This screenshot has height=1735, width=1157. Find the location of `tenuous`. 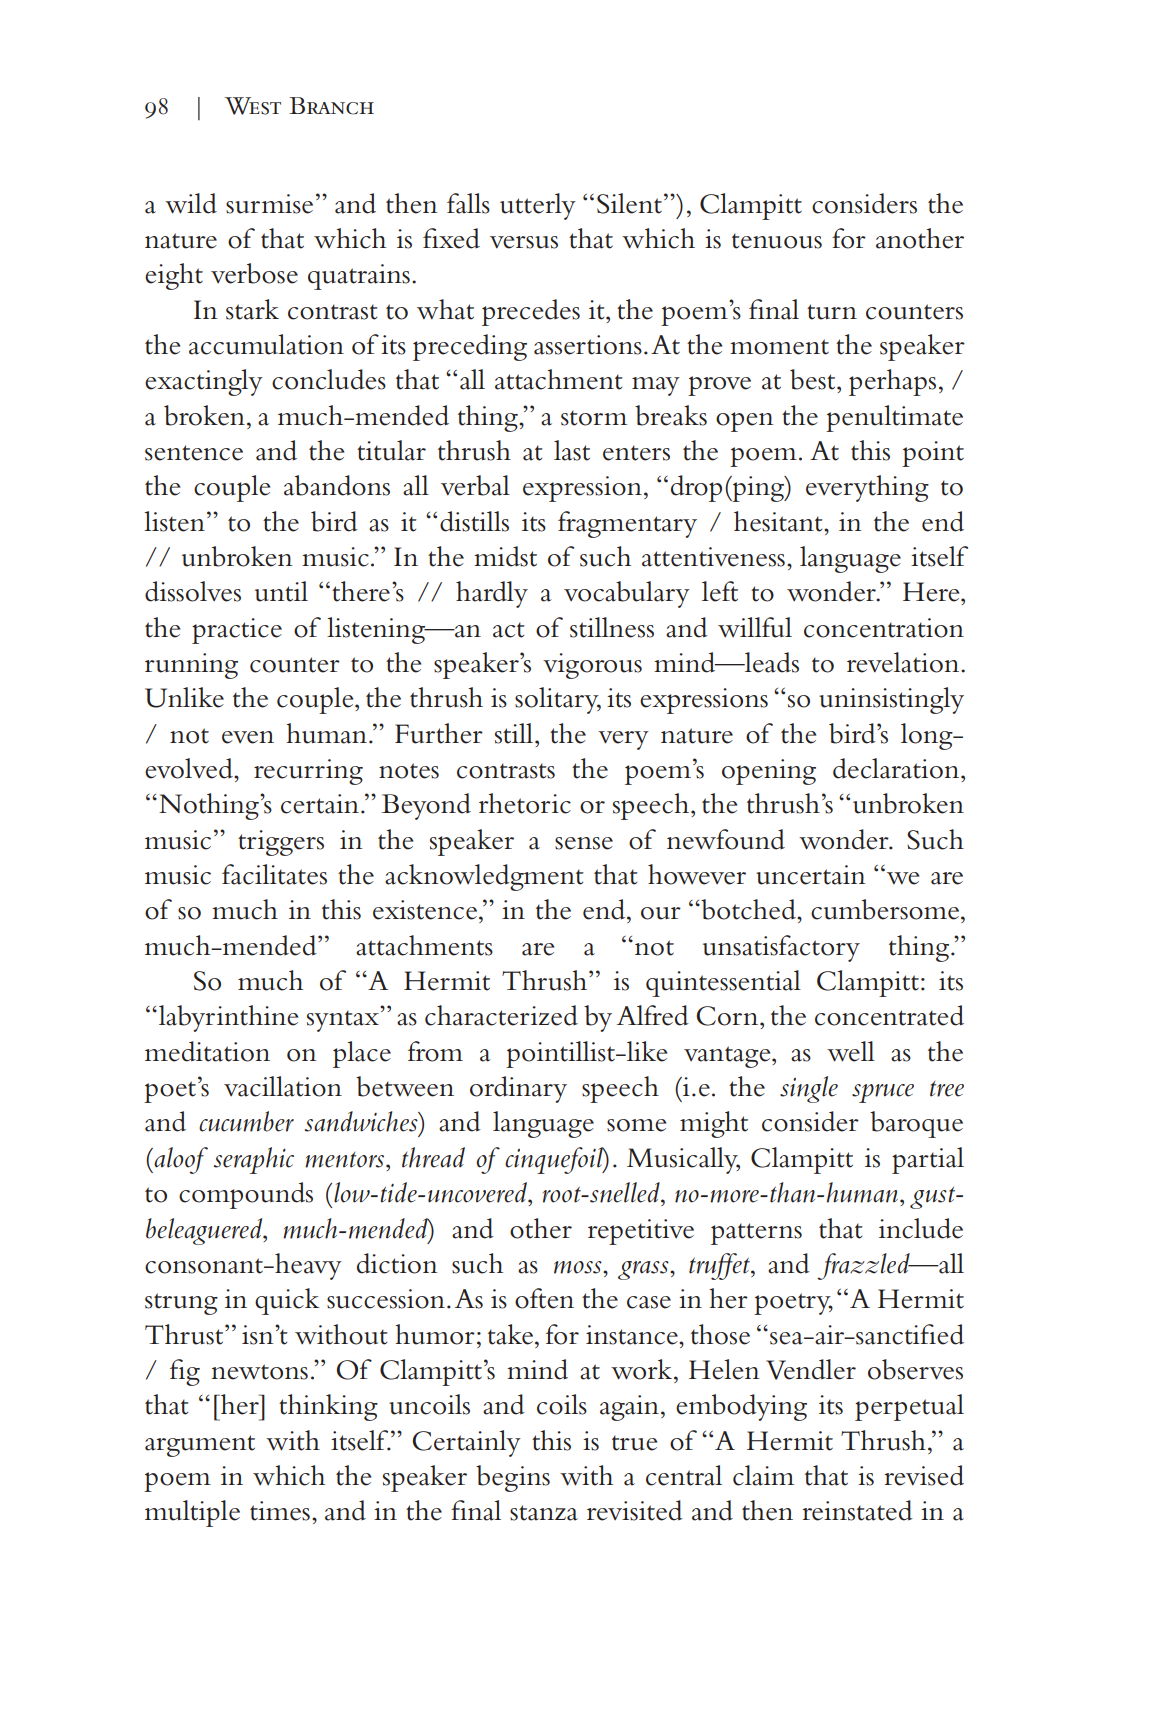

tenuous is located at coordinates (777, 241).
